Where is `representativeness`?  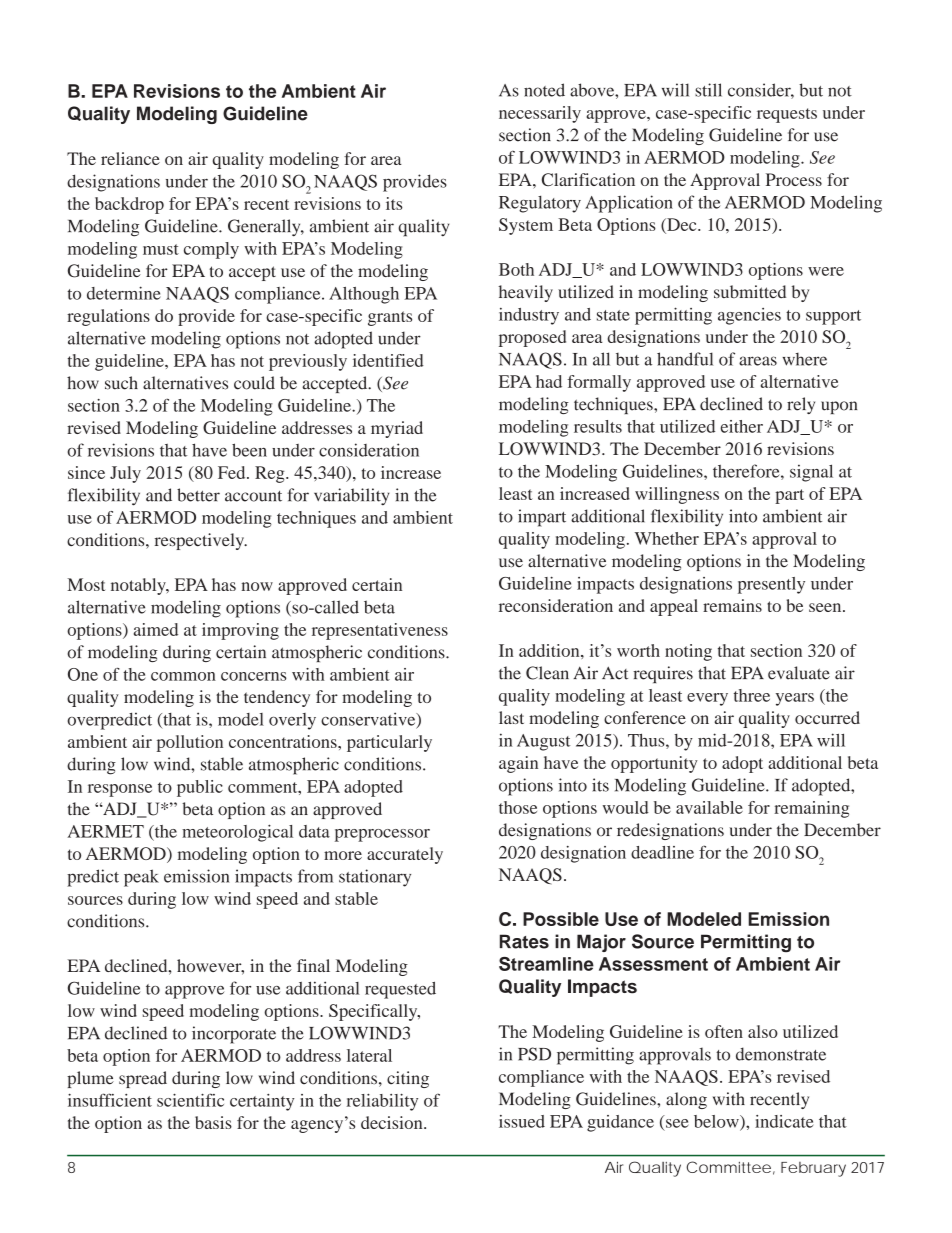
representativeness is located at coordinates (380, 631).
